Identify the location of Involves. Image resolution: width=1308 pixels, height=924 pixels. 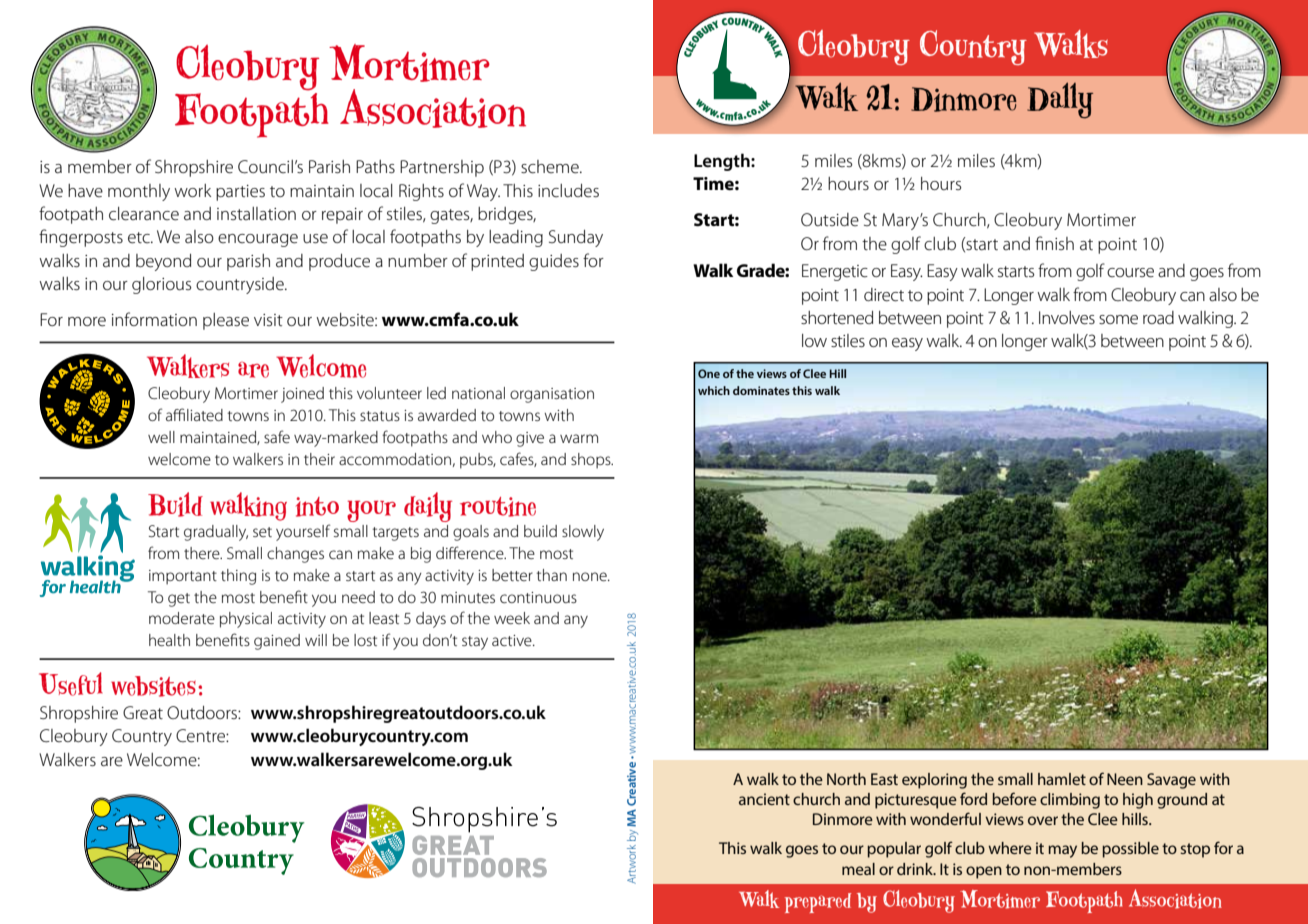
(1067, 318).
